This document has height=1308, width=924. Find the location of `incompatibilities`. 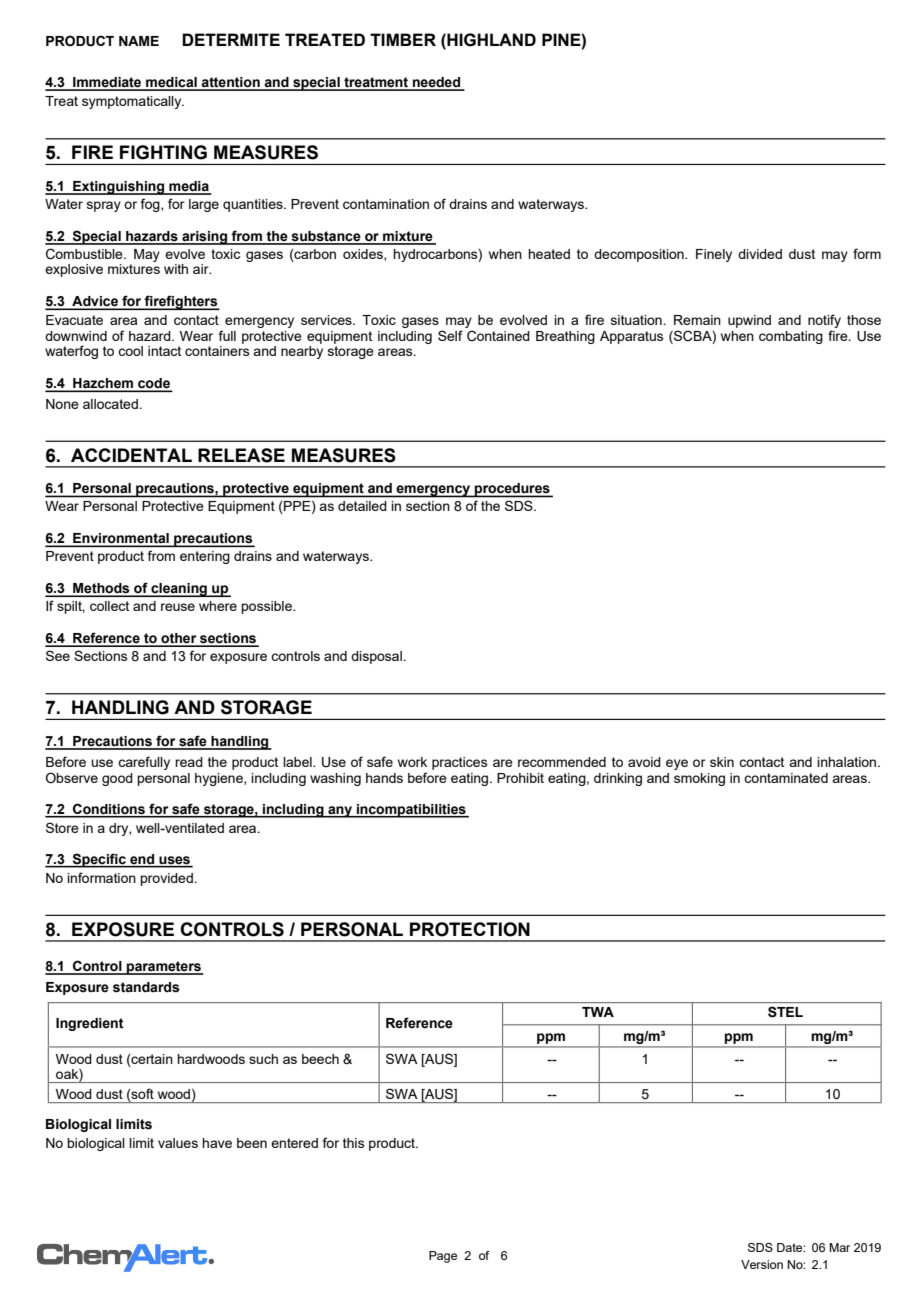

incompatibilities is located at coordinates (411, 811).
